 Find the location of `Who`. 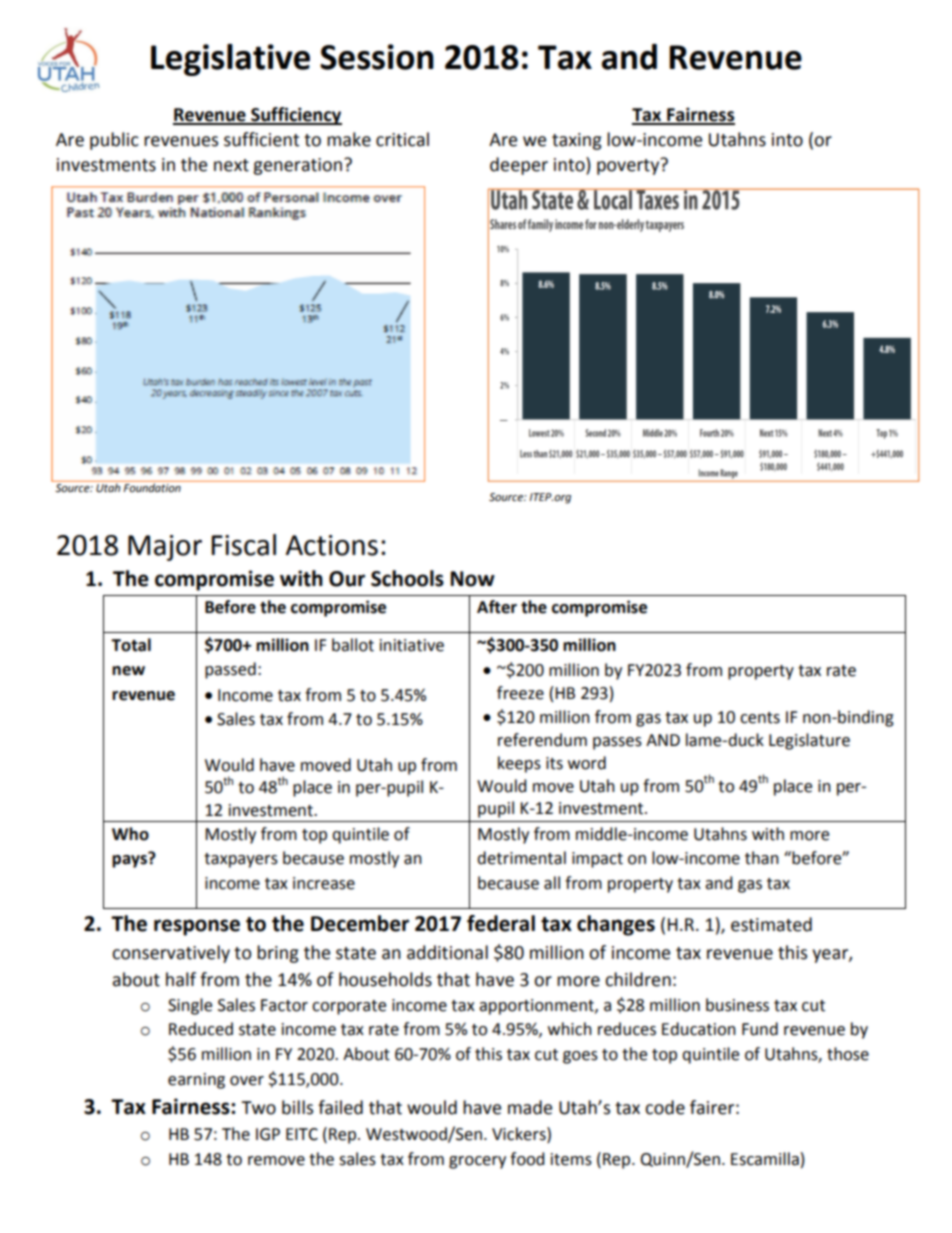

Who is located at coordinates (130, 834).
